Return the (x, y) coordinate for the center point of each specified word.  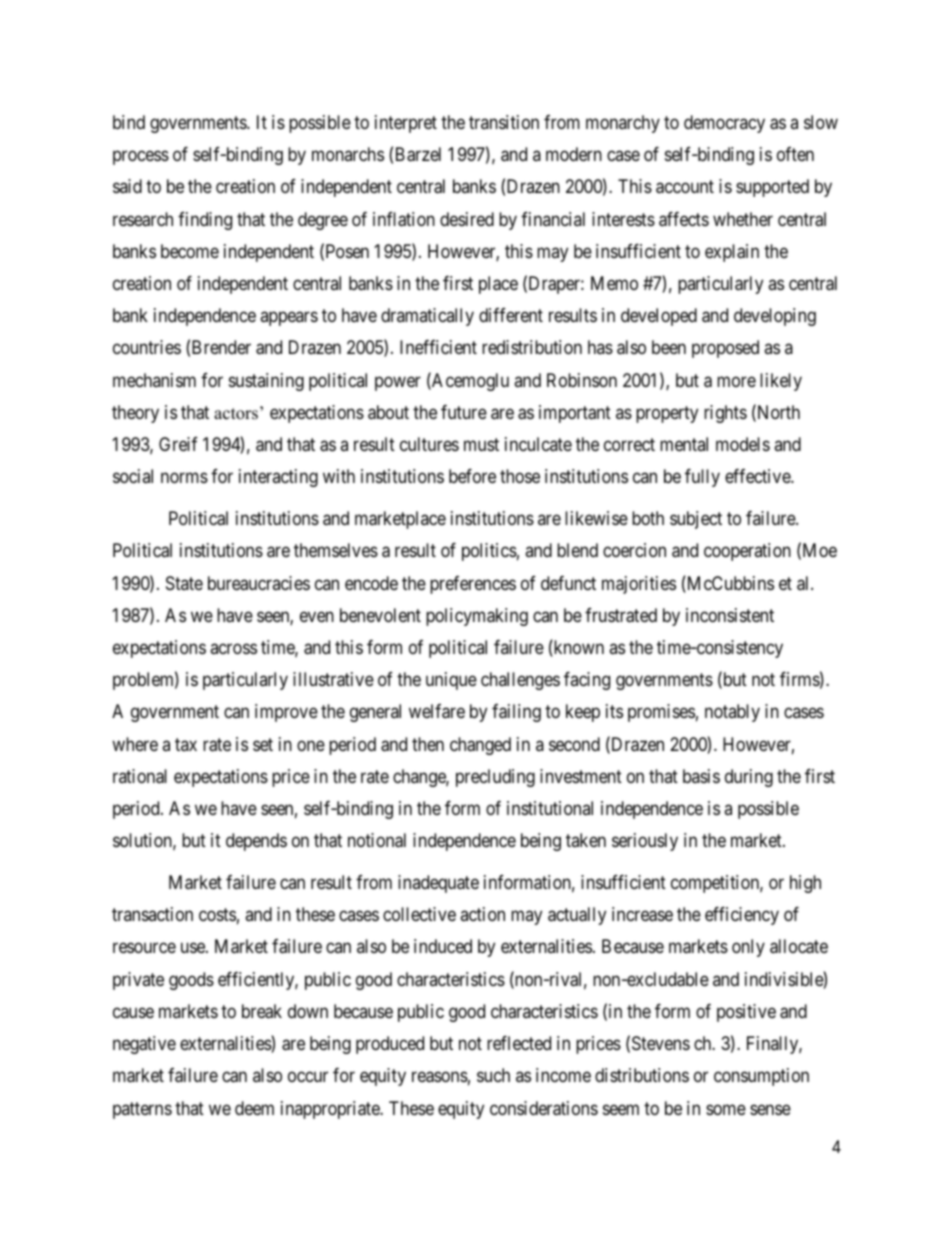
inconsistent (730, 615)
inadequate (438, 884)
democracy (724, 124)
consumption (761, 1077)
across (233, 648)
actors (236, 414)
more (736, 381)
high (805, 884)
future (464, 412)
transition (504, 122)
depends (256, 842)
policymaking (477, 617)
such (493, 1075)
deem (254, 1108)
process (141, 158)
